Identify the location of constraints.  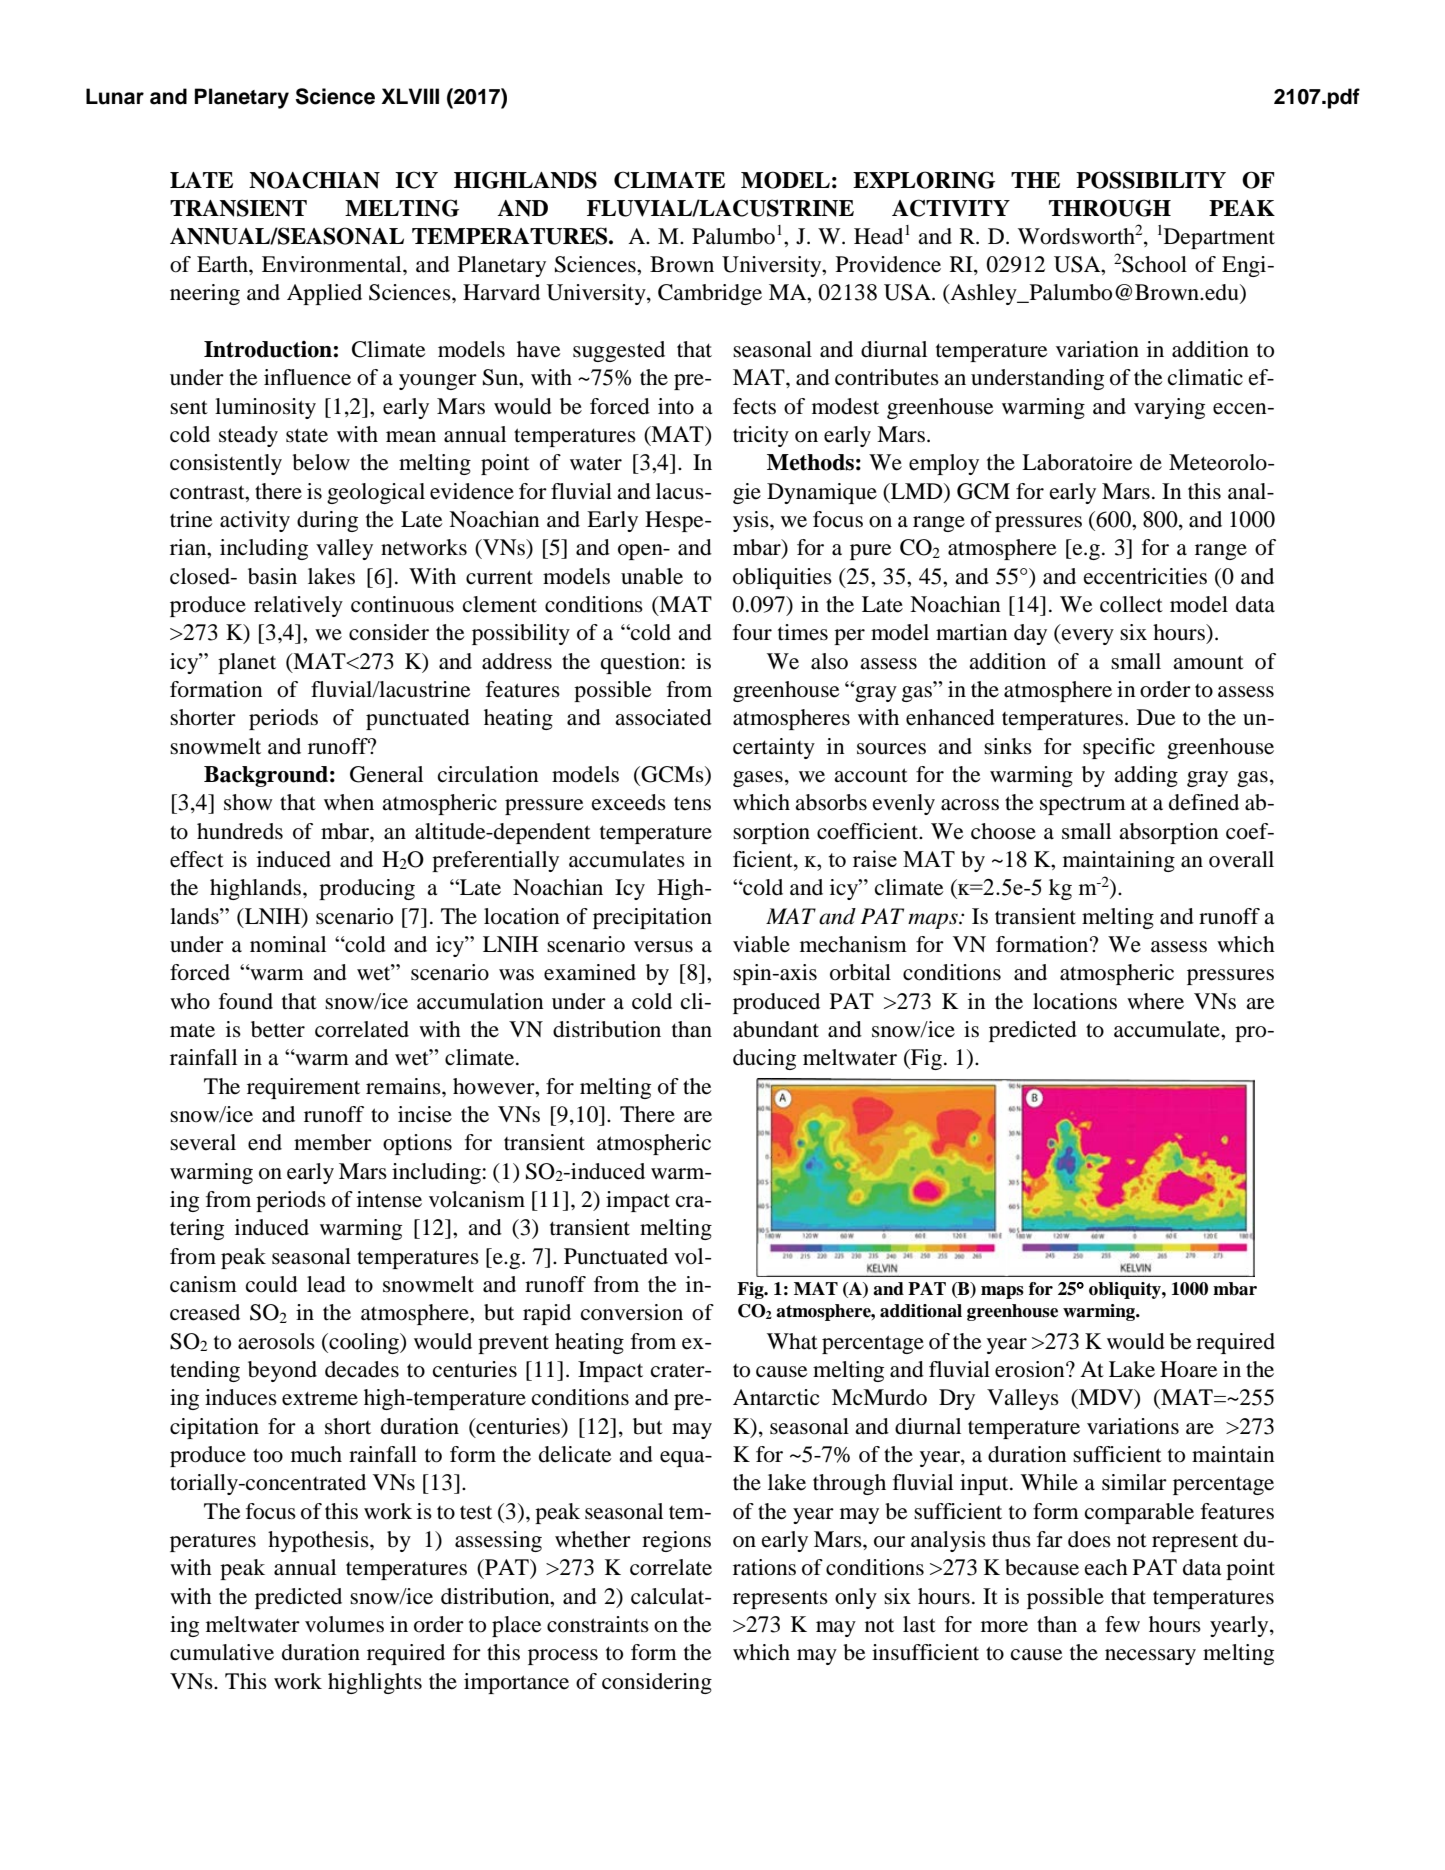
(598, 1624).
